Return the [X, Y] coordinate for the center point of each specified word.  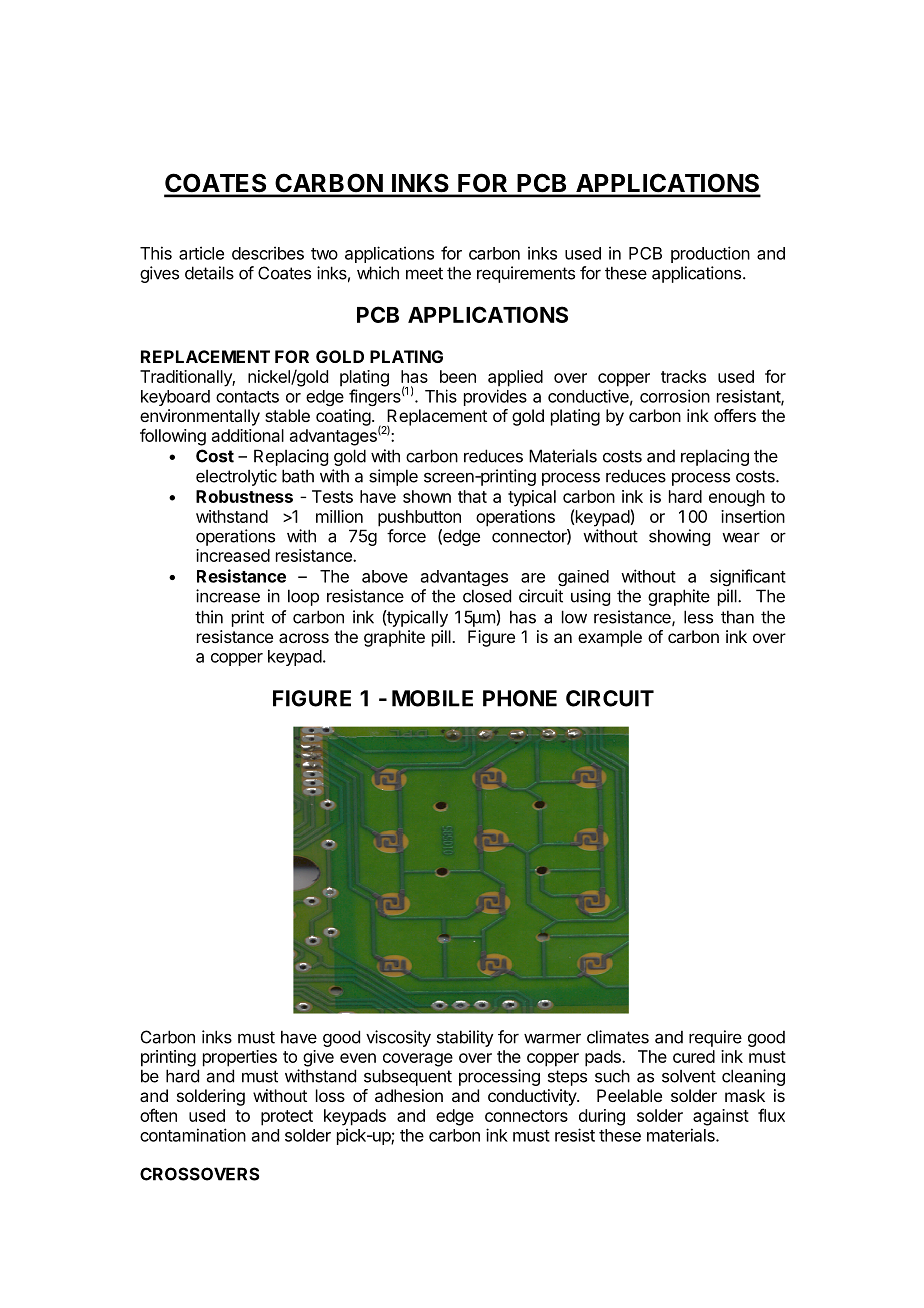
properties [240, 1058]
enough [737, 498]
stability [465, 1038]
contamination [193, 1135]
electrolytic [236, 477]
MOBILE [432, 698]
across [304, 638]
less [698, 617]
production [710, 254]
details [209, 273]
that [472, 496]
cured [694, 1056]
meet [424, 273]
